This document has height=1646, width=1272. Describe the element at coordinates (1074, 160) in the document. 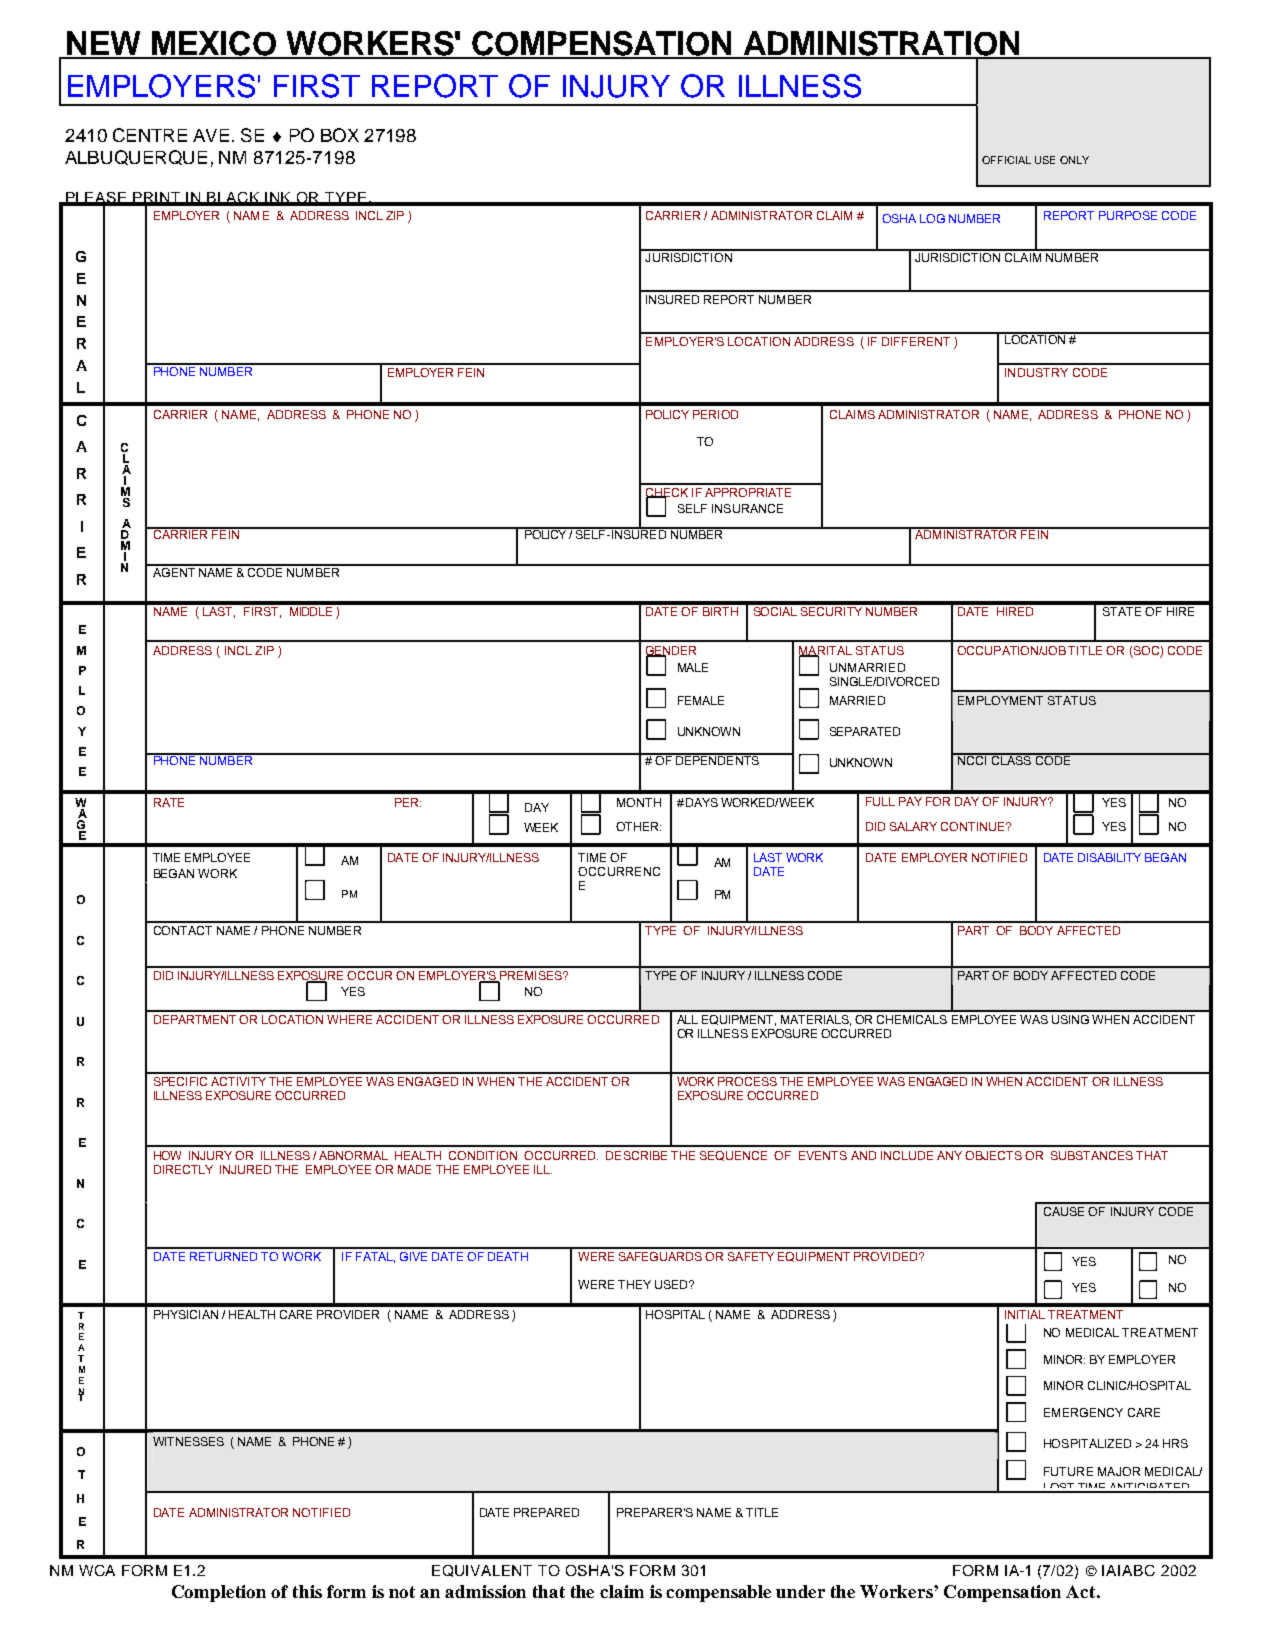

I see `ONLY` at that location.
